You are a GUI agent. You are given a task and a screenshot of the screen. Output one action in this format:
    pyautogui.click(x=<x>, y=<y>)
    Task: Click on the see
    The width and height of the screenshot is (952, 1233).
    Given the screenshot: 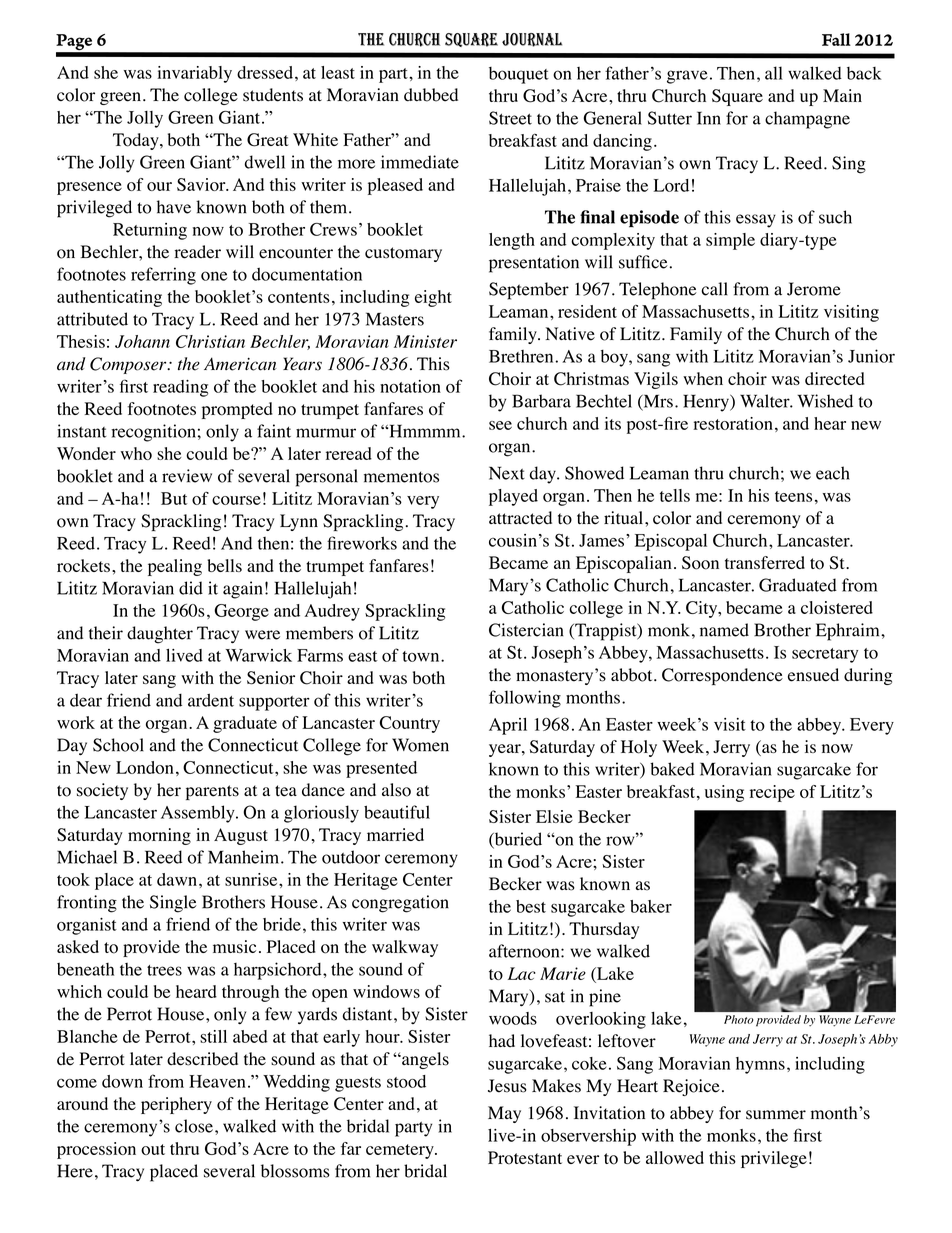 What is the action you would take?
    pyautogui.click(x=500, y=425)
